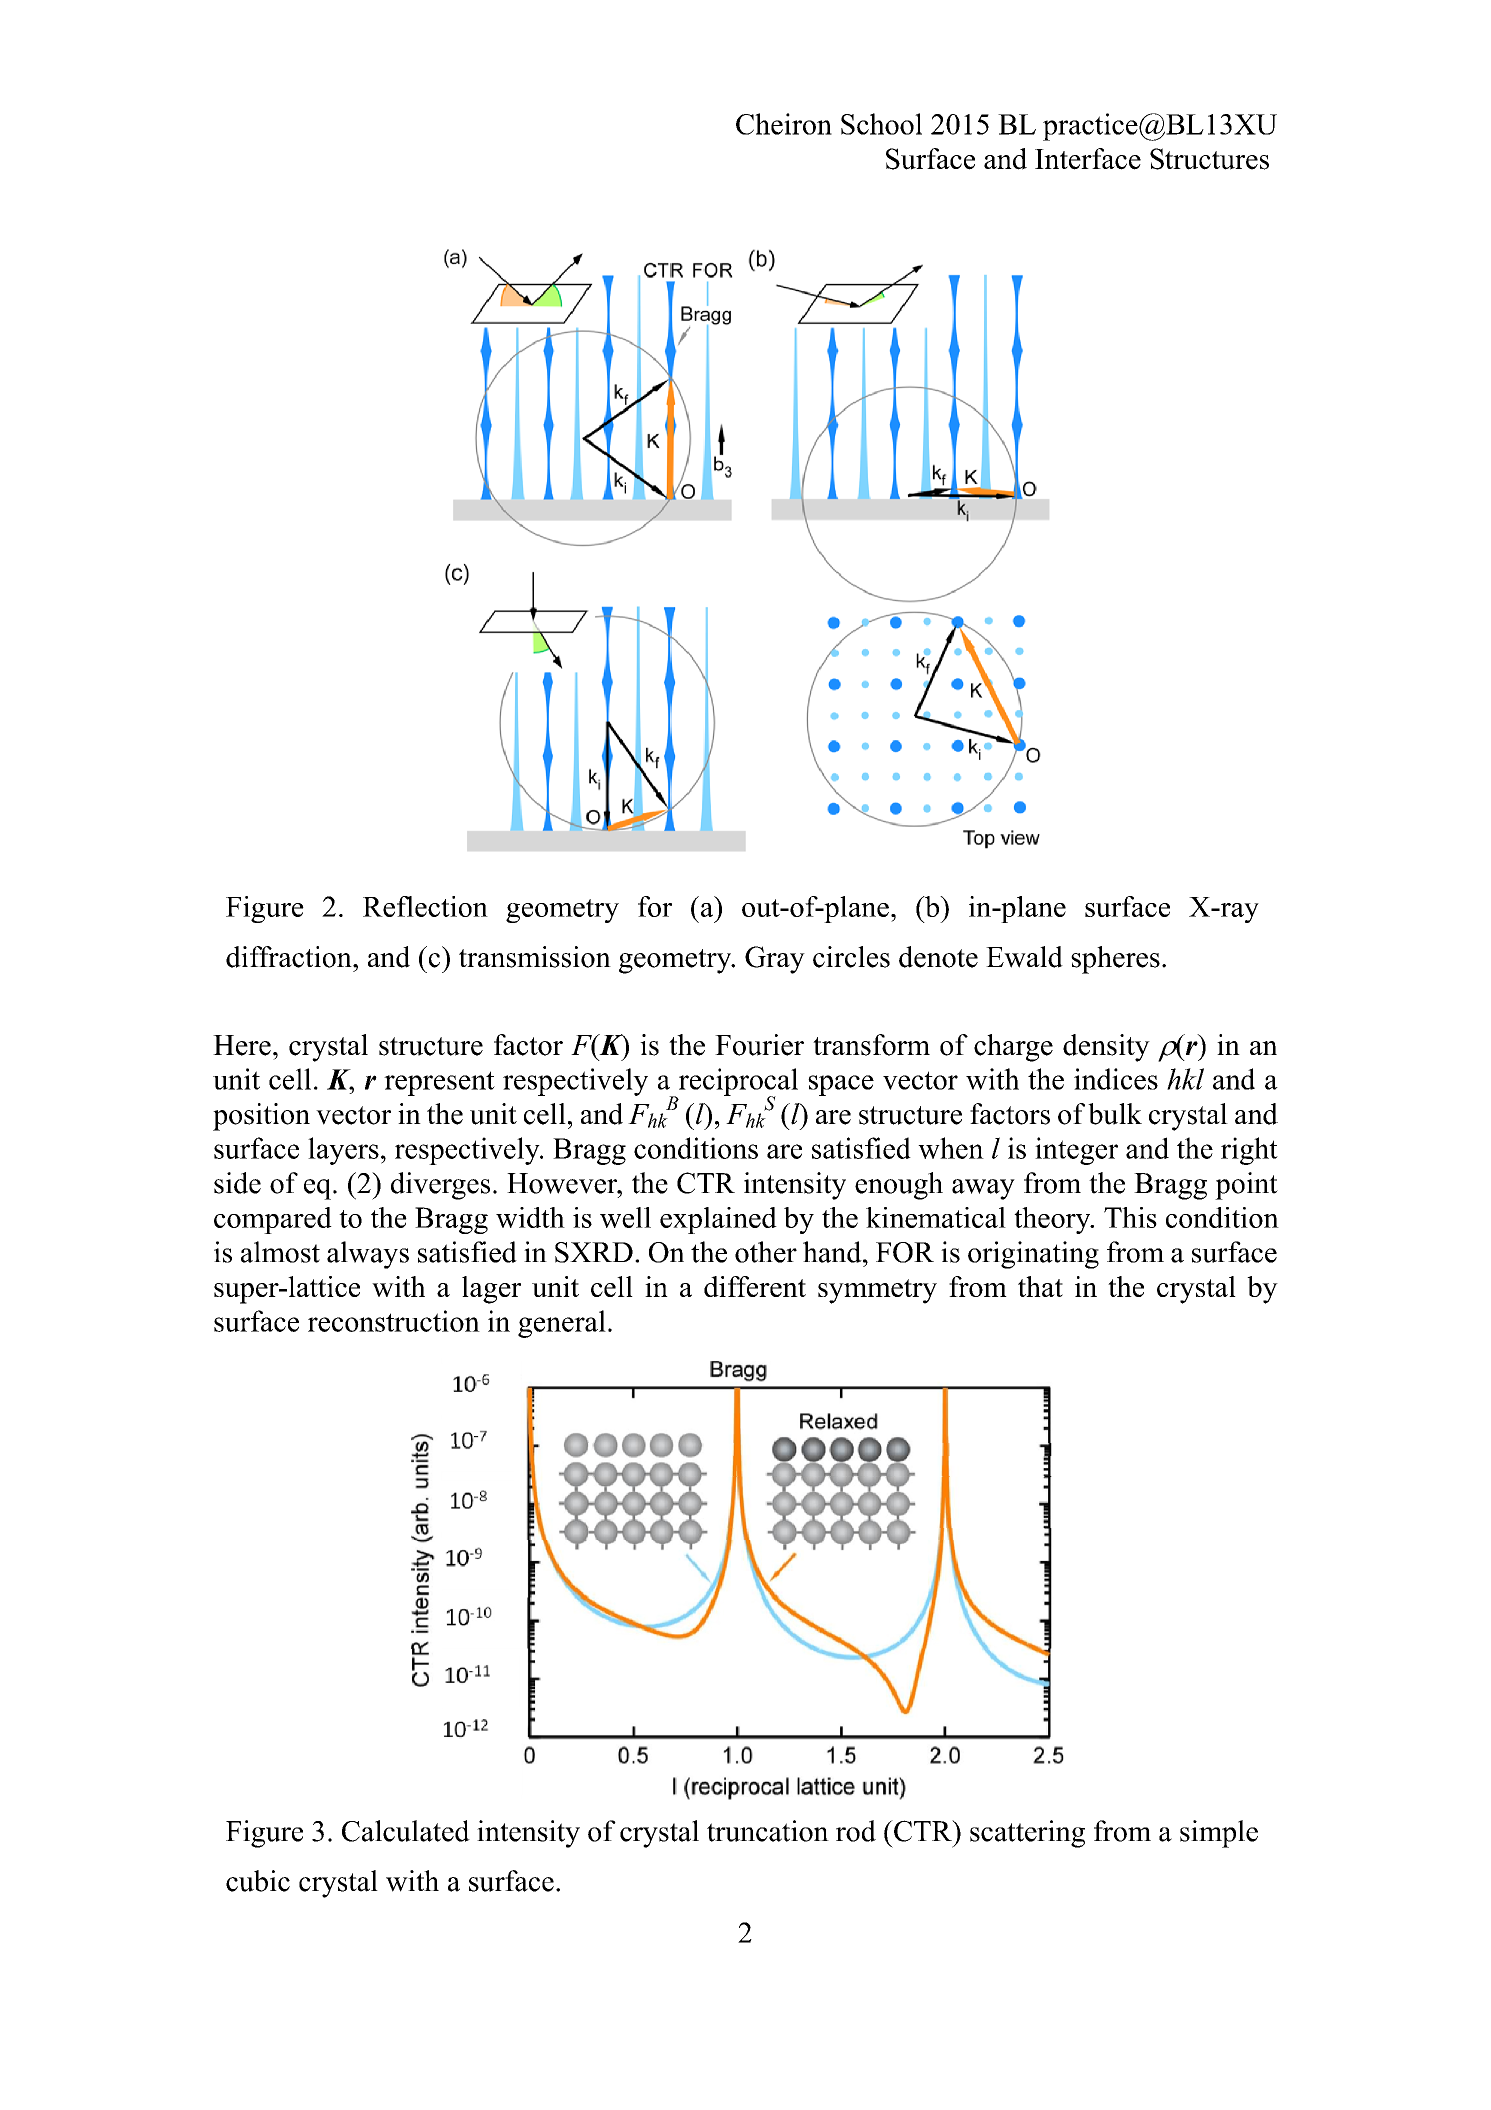  I want to click on reconstruction, so click(394, 1321).
